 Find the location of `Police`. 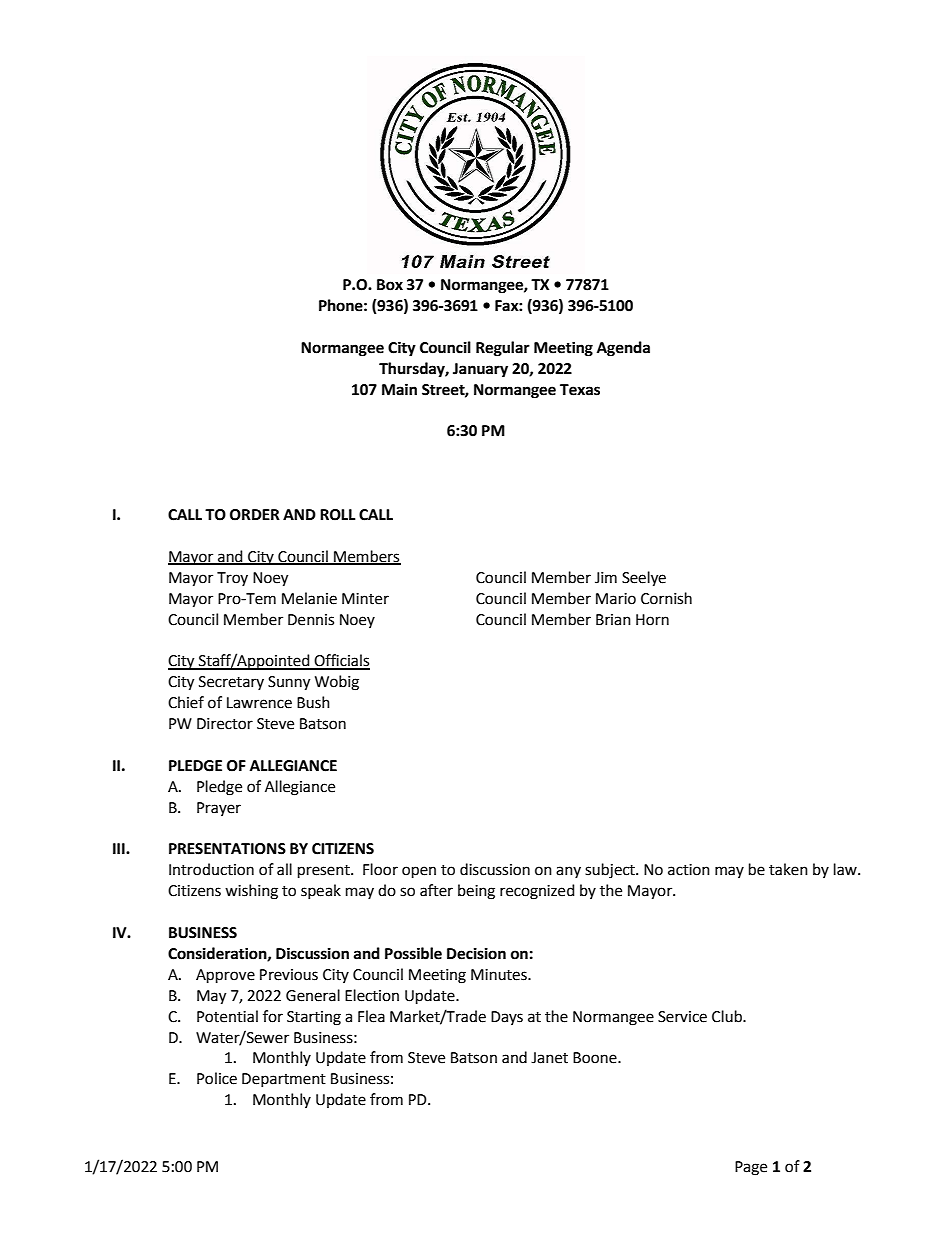

Police is located at coordinates (217, 1078).
